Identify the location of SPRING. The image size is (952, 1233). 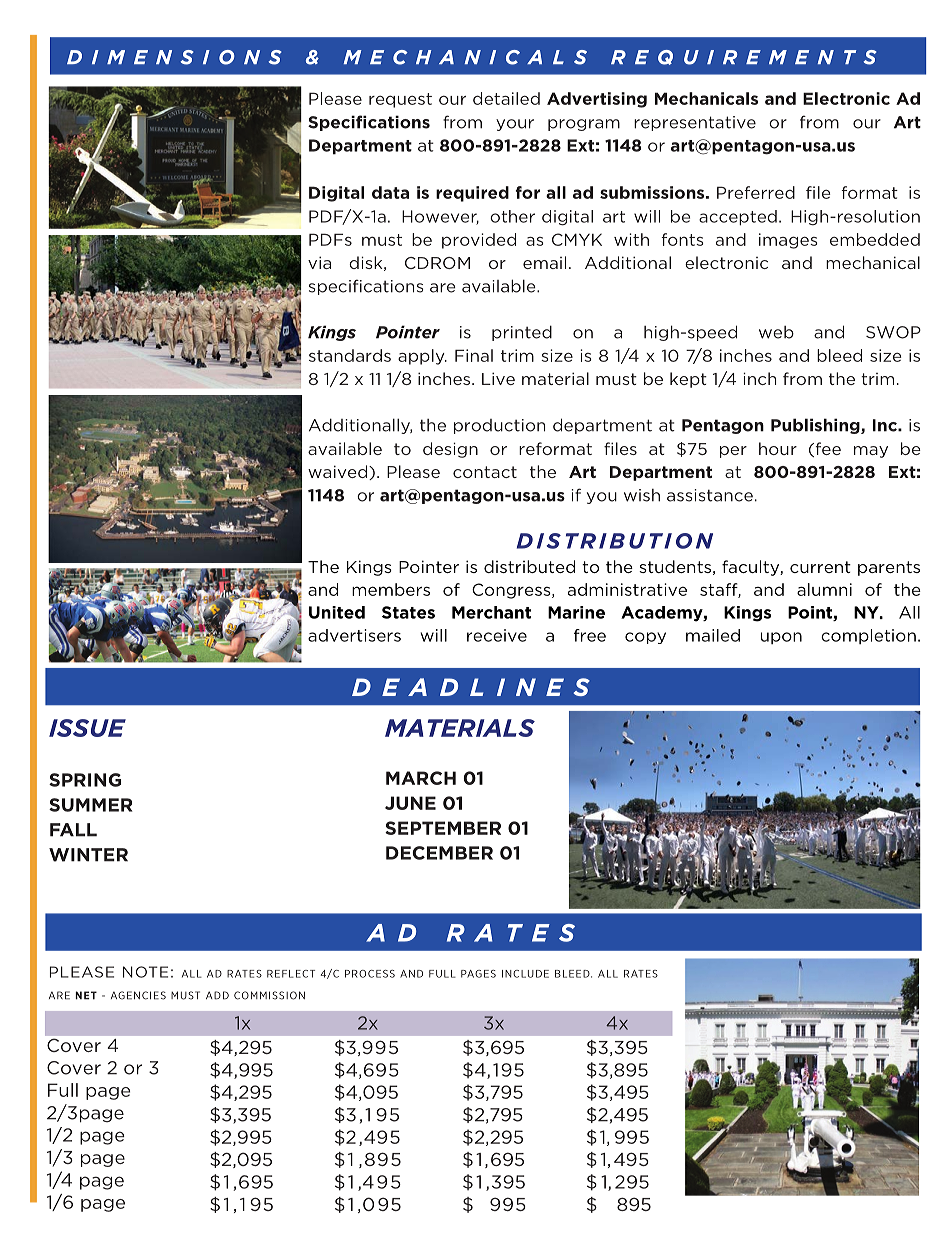
(85, 780).
